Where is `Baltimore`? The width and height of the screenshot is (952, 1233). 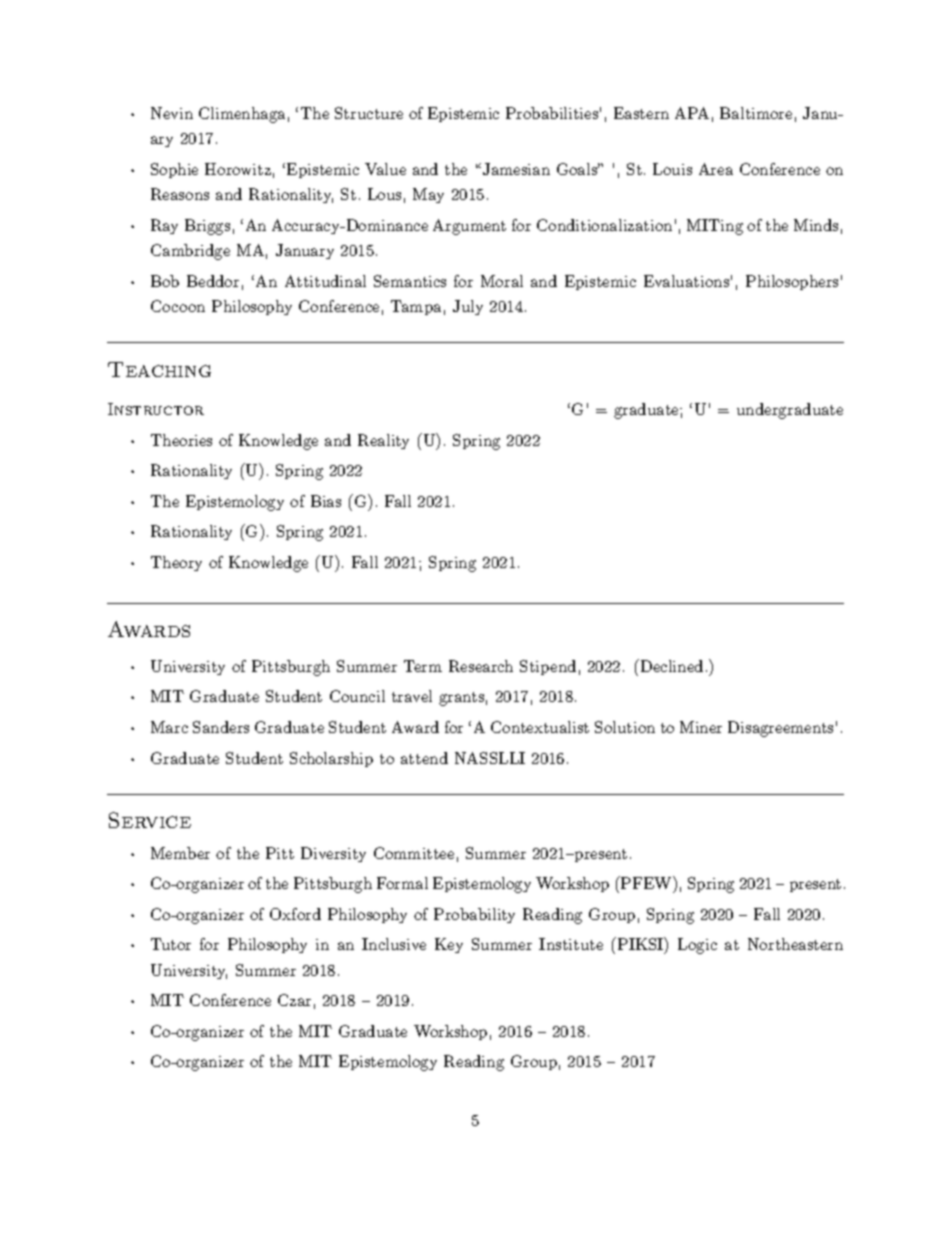
Baltimore is located at coordinates (756, 113).
